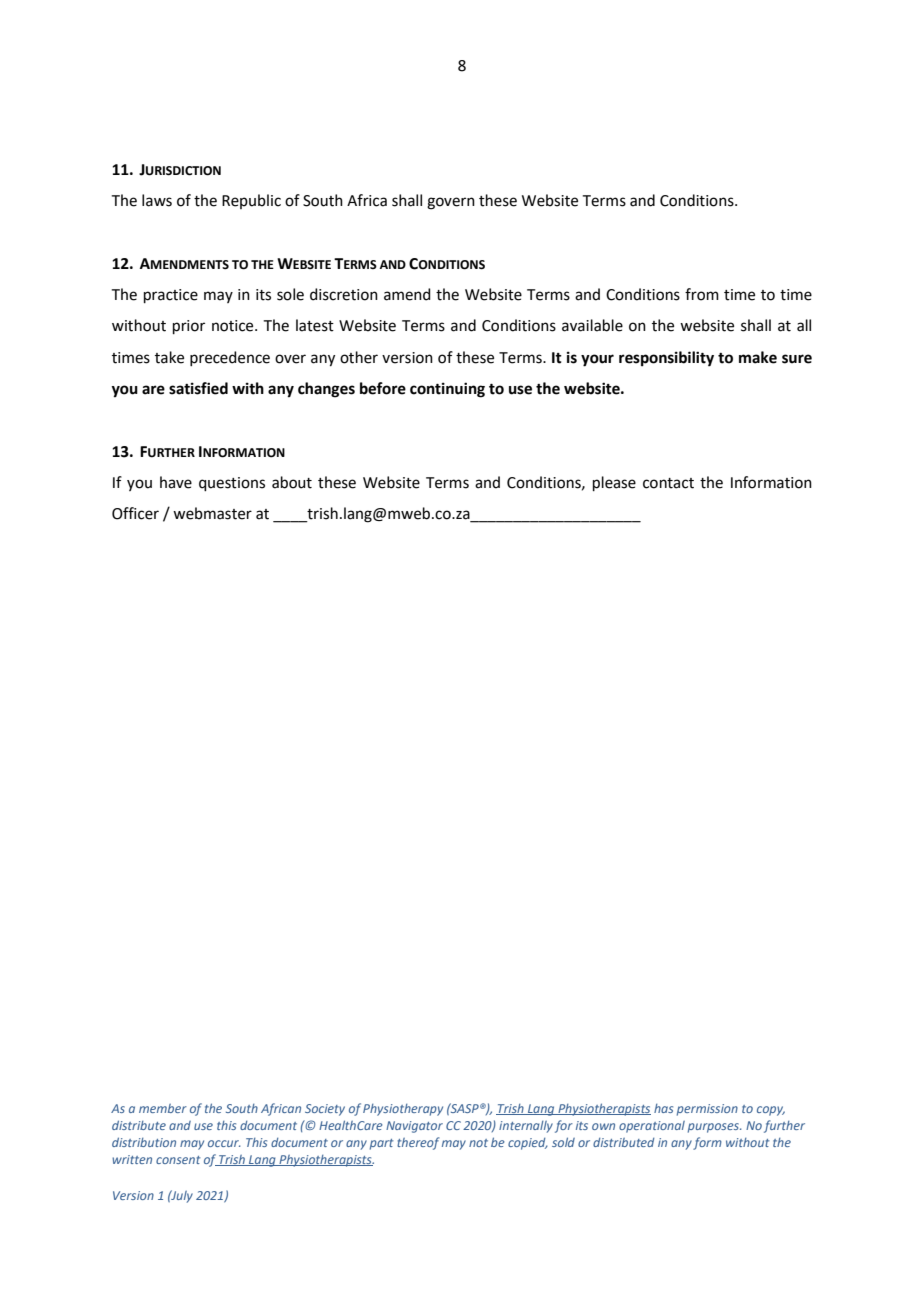 The image size is (924, 1308). What do you see at coordinates (668, 483) in the screenshot?
I see `contact` at bounding box center [668, 483].
